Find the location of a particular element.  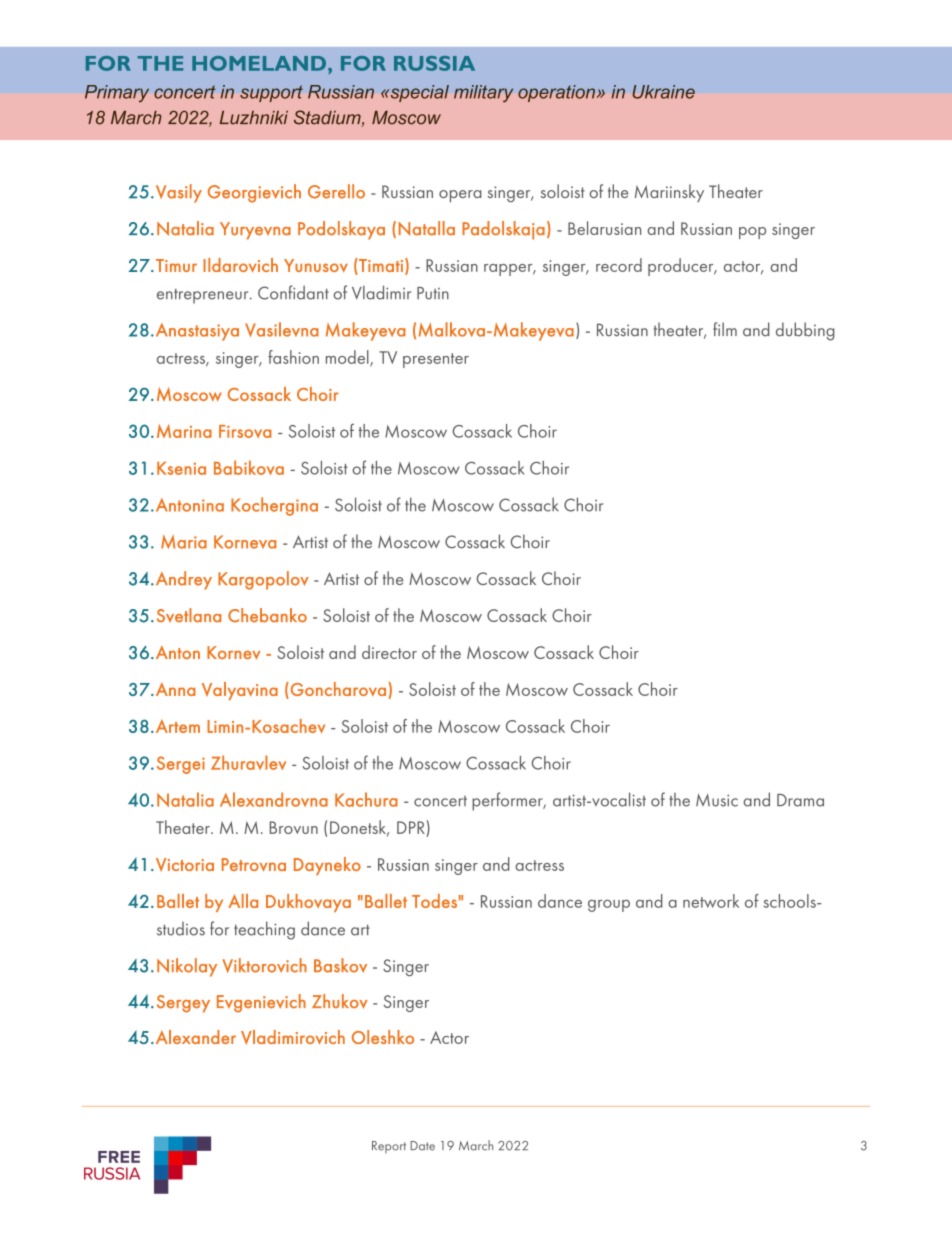

director is located at coordinates (389, 652).
